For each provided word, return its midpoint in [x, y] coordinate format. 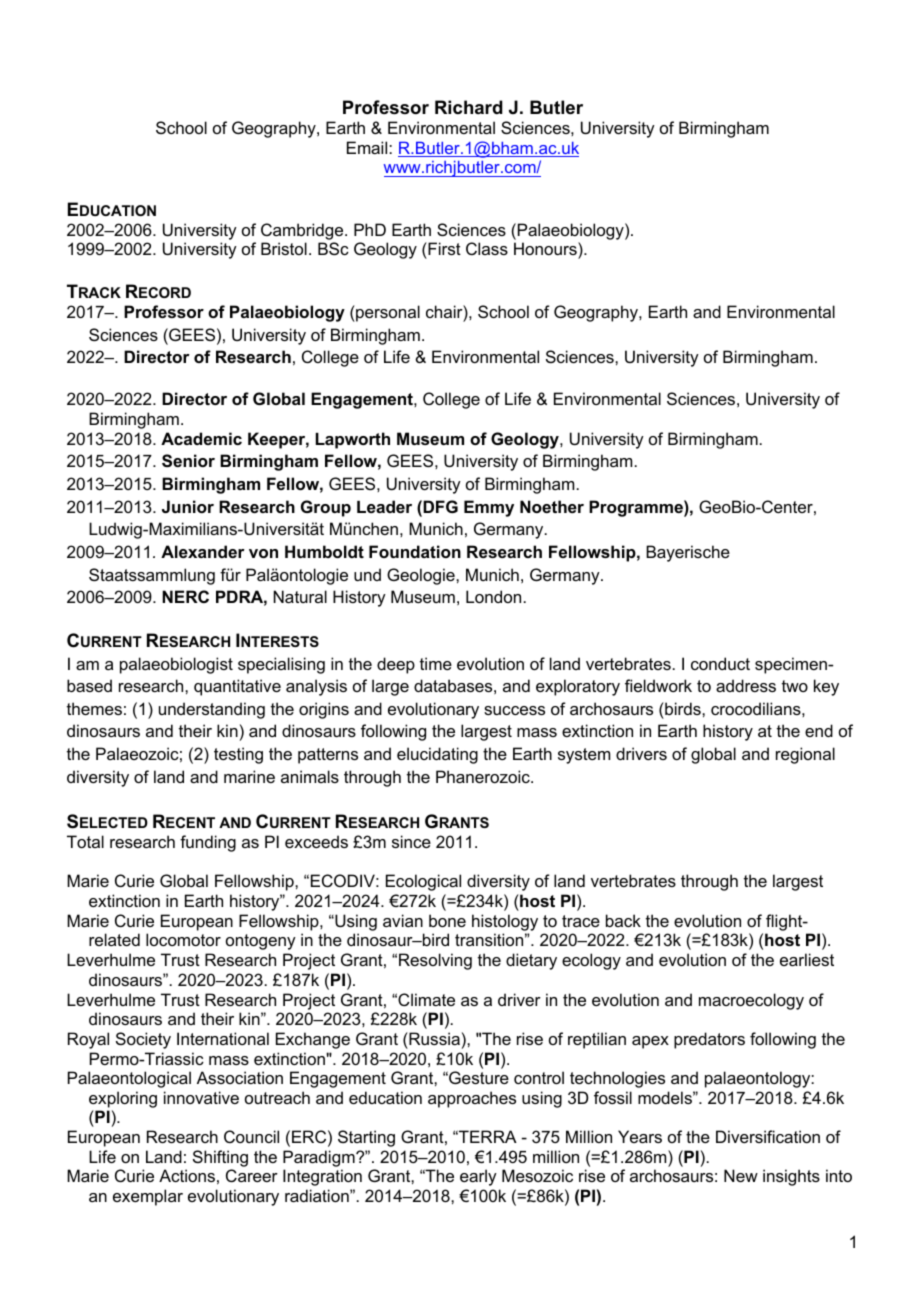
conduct [720, 663]
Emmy [489, 508]
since [411, 841]
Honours [546, 248]
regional [805, 755]
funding [208, 843]
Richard [469, 107]
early [478, 1177]
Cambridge [303, 231]
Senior [188, 461]
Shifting [220, 1158]
